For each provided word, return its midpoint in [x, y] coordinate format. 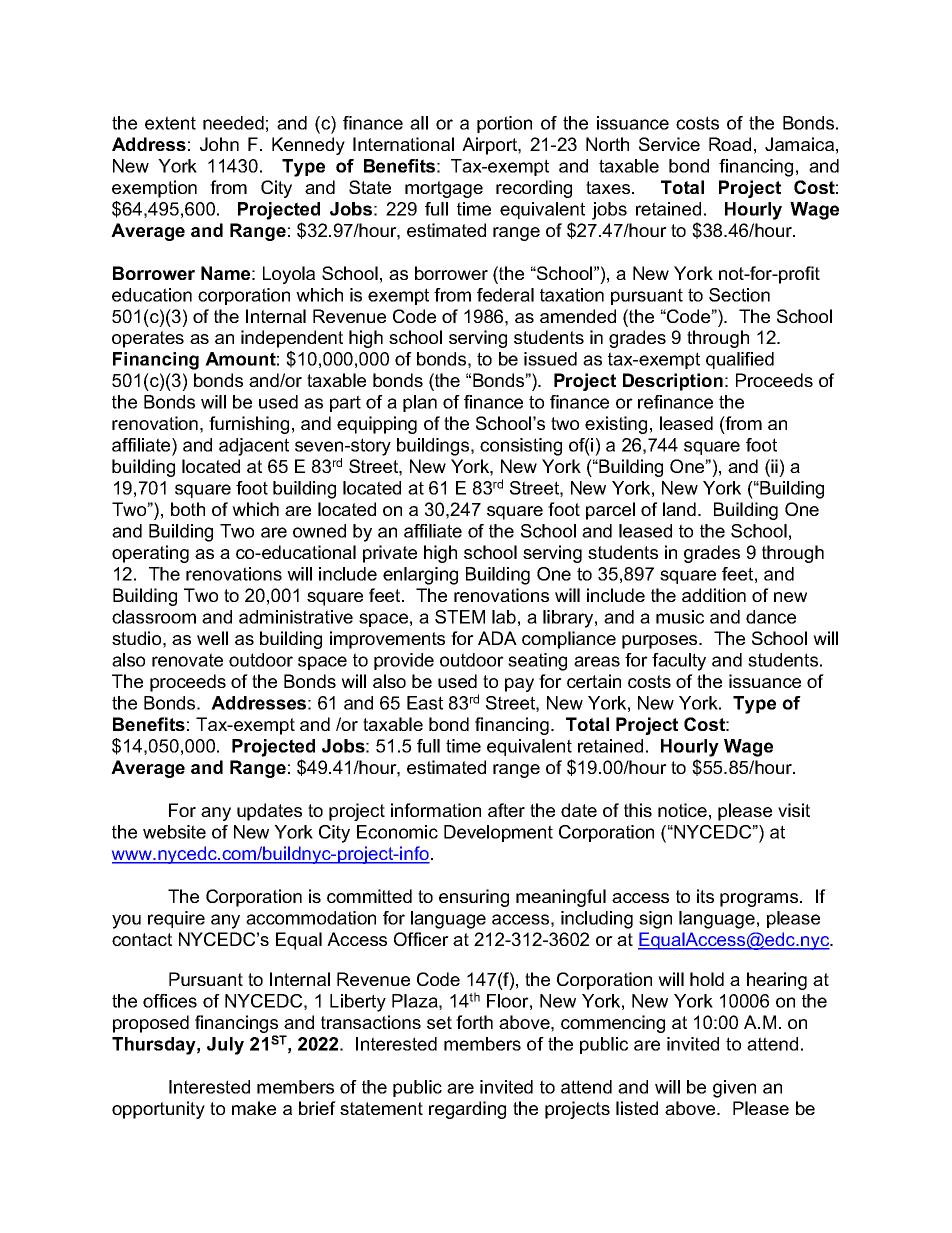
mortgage [444, 189]
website [174, 832]
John [219, 144]
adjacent [254, 447]
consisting [521, 447]
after [506, 810]
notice [682, 810]
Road [730, 144]
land [679, 509]
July [225, 1046]
